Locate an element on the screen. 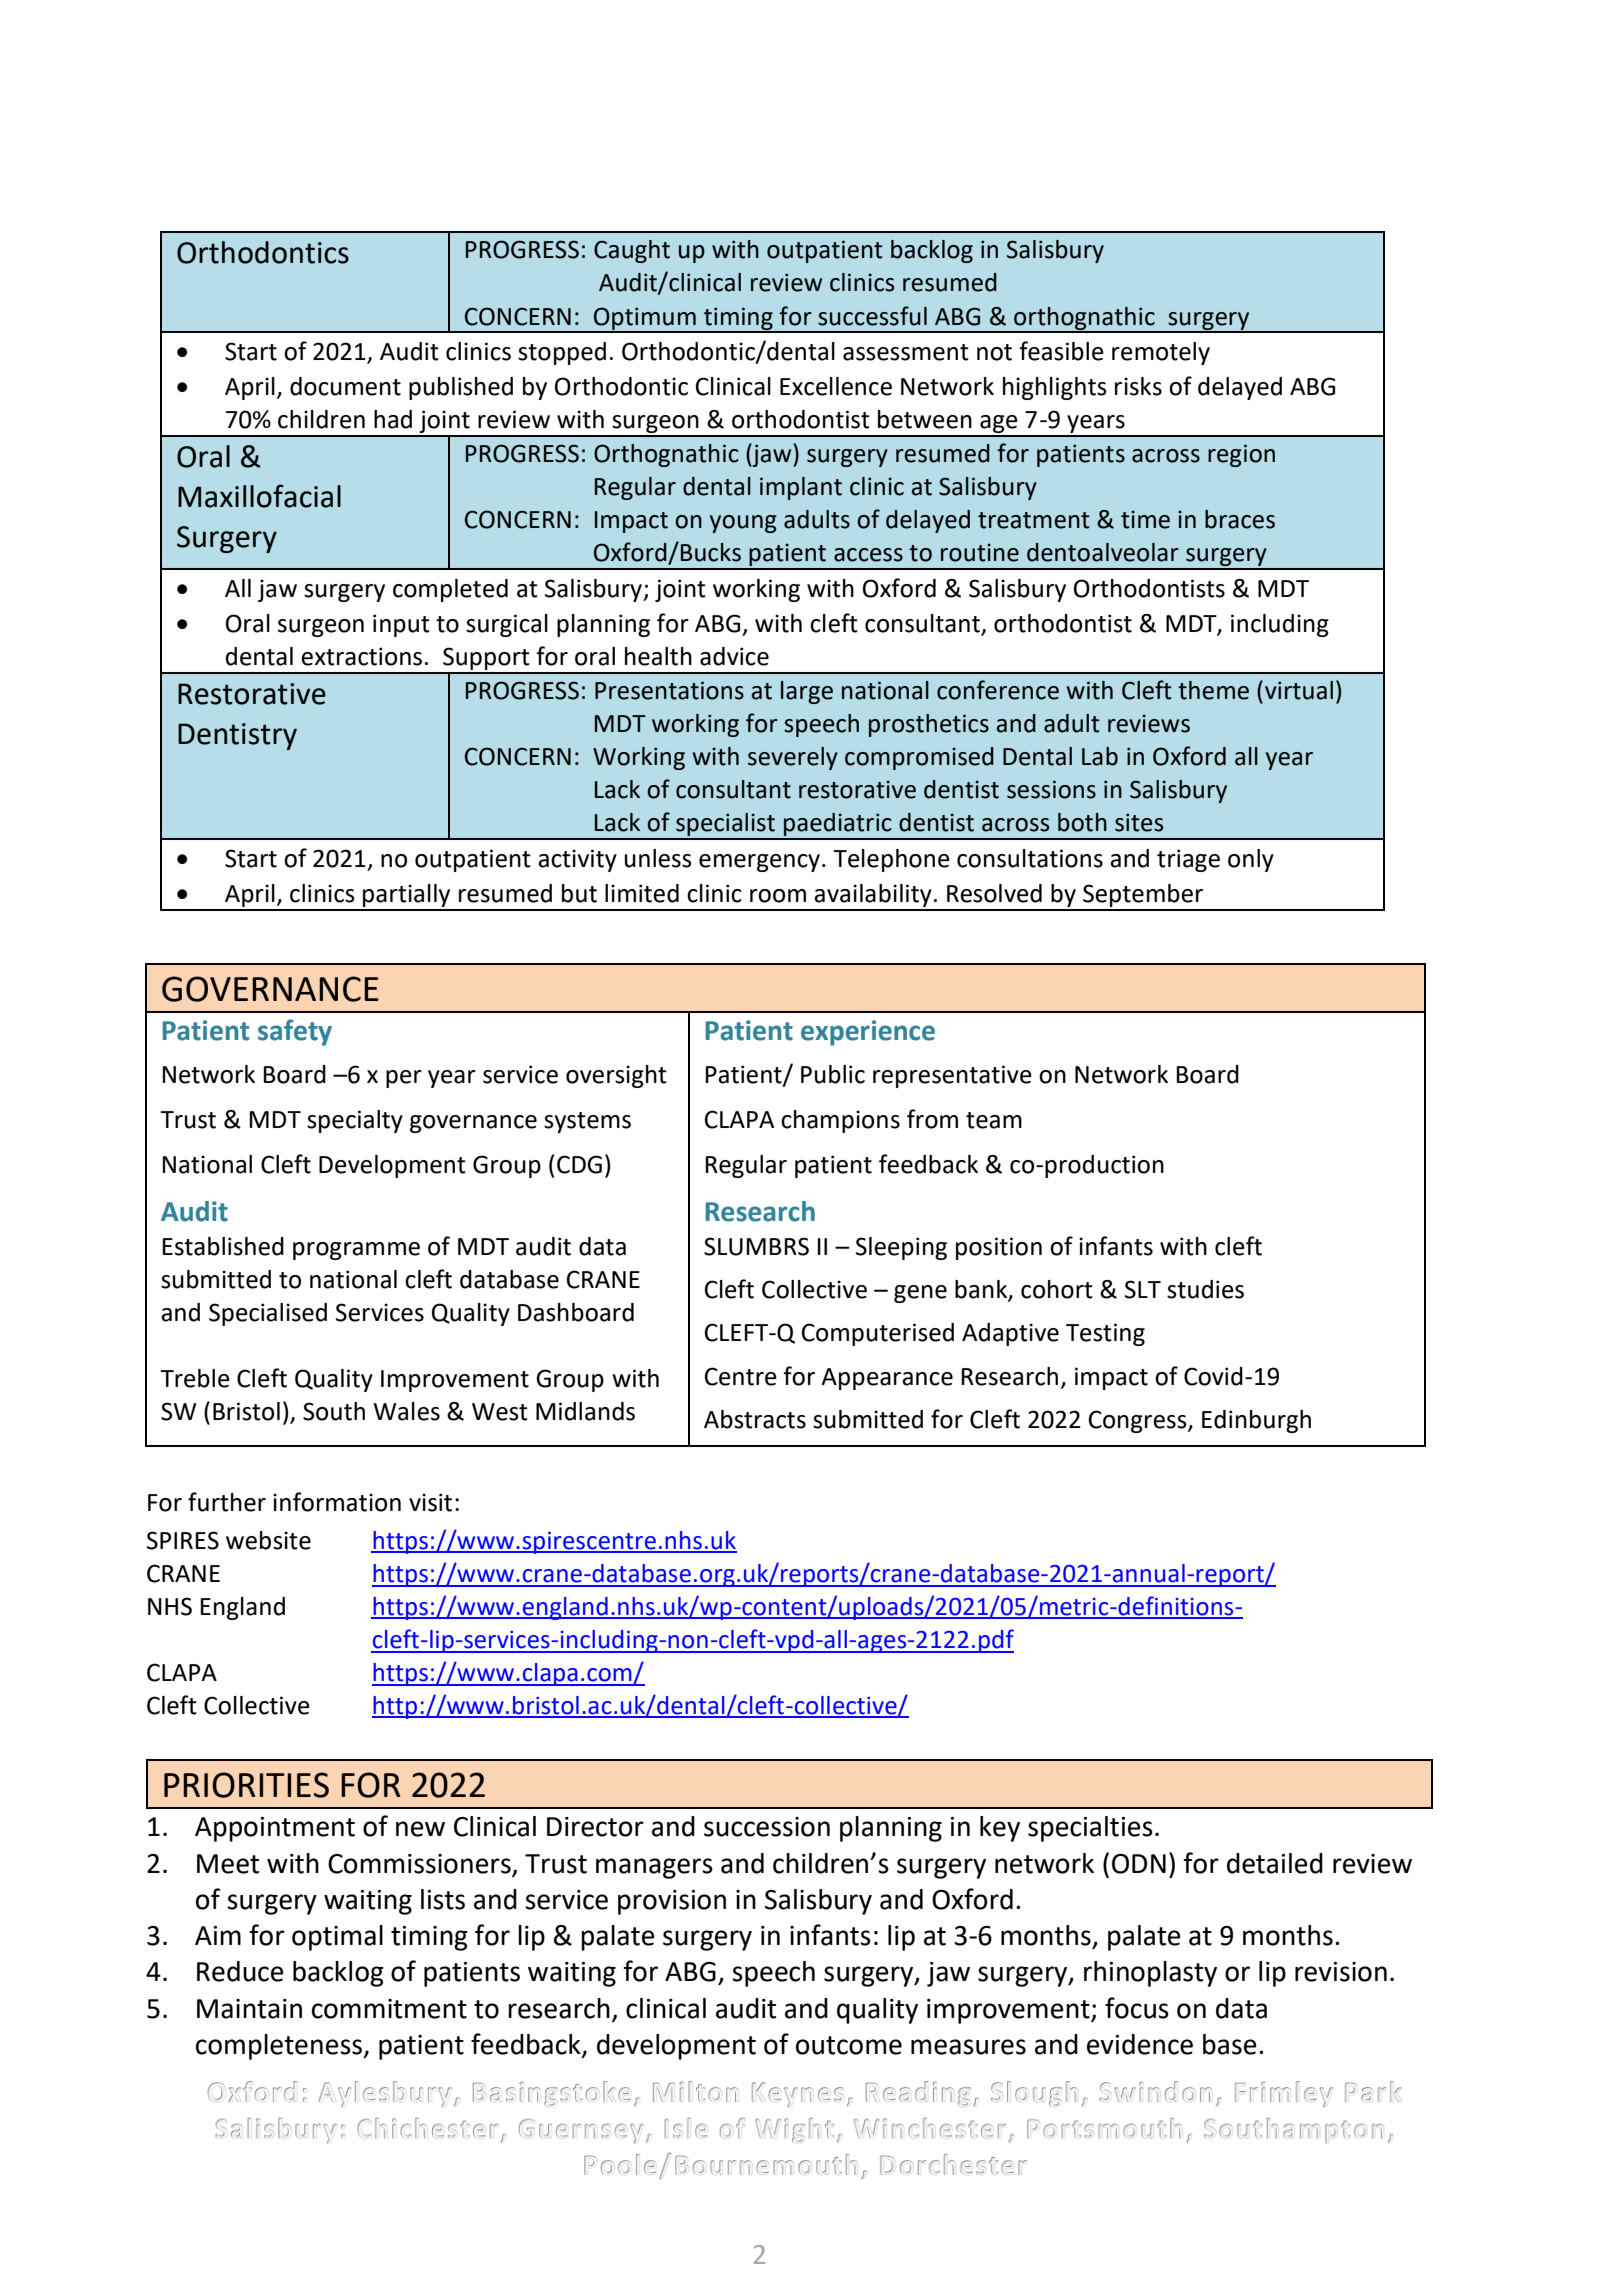 This screenshot has height=2279, width=1611. Edinburgh is located at coordinates (1256, 1421).
